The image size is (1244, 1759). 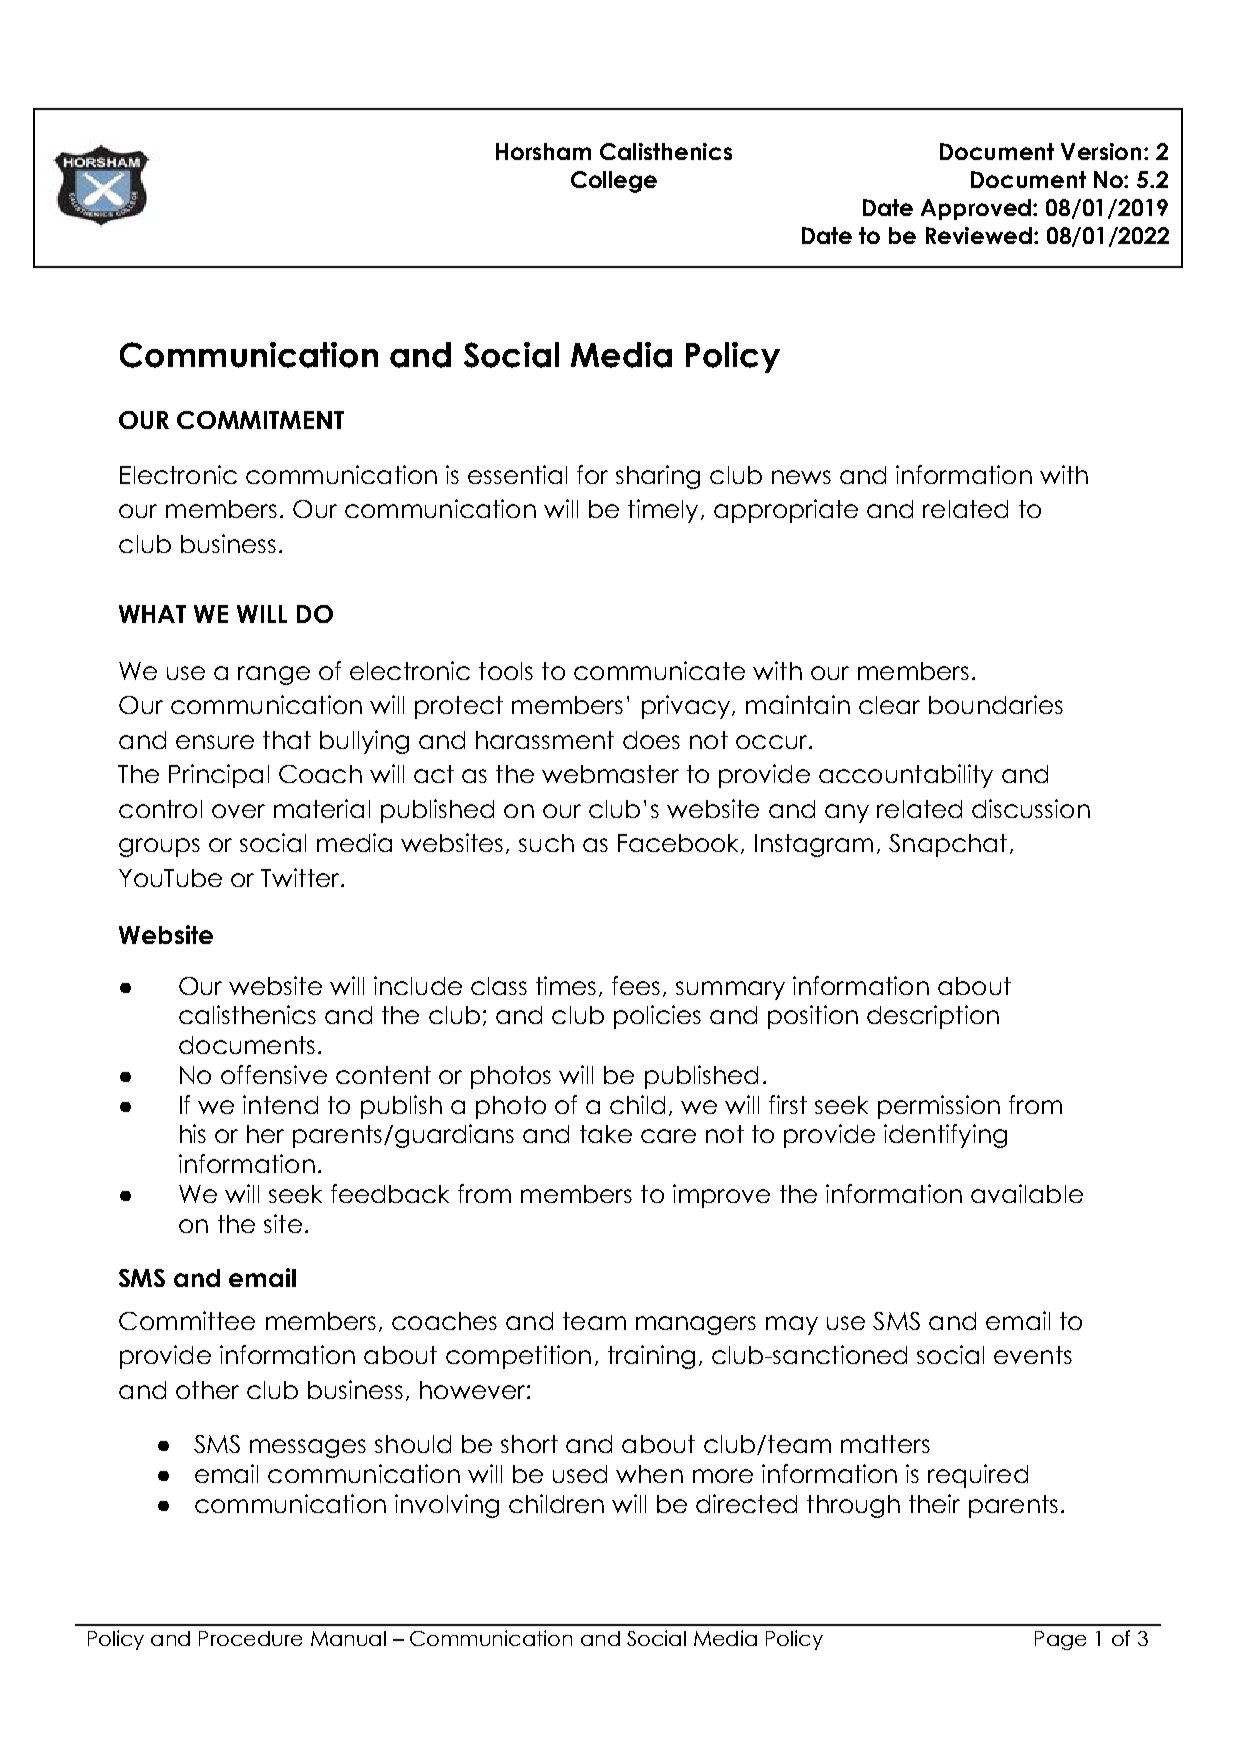 I want to click on Committee, so click(x=187, y=1320).
